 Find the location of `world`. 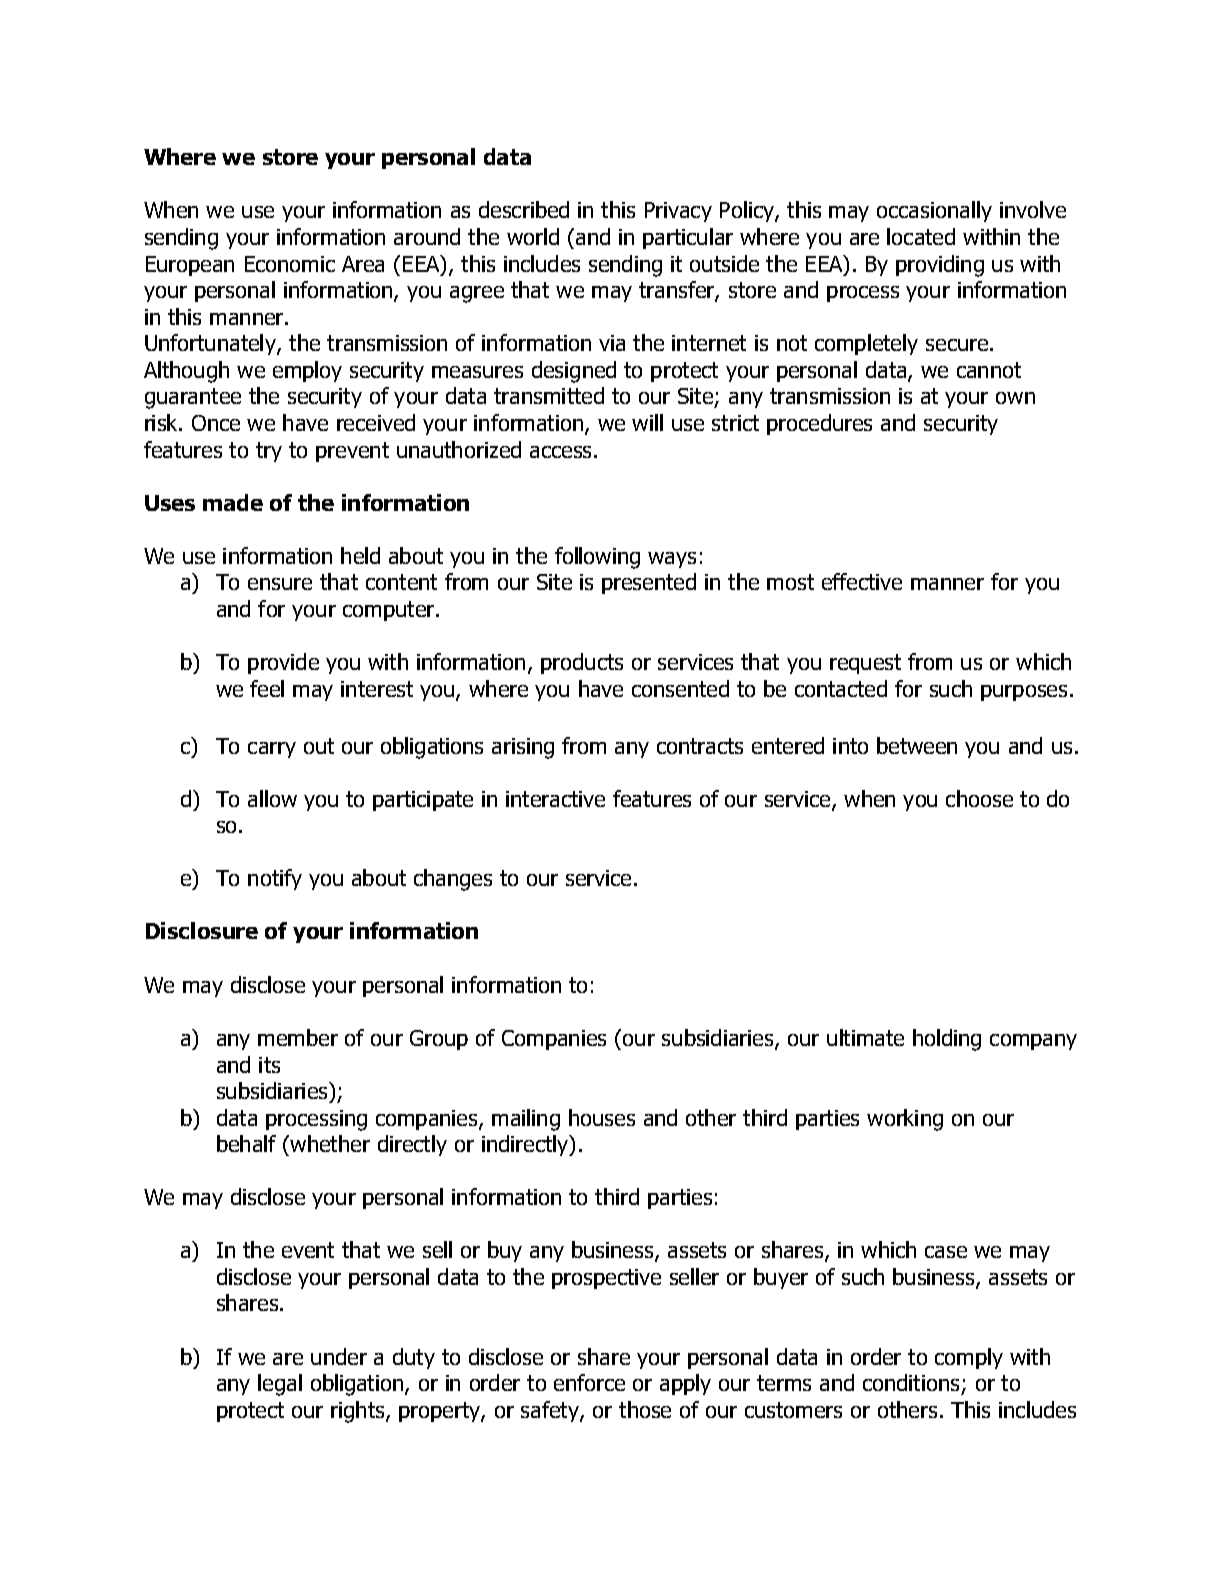

world is located at coordinates (533, 236).
